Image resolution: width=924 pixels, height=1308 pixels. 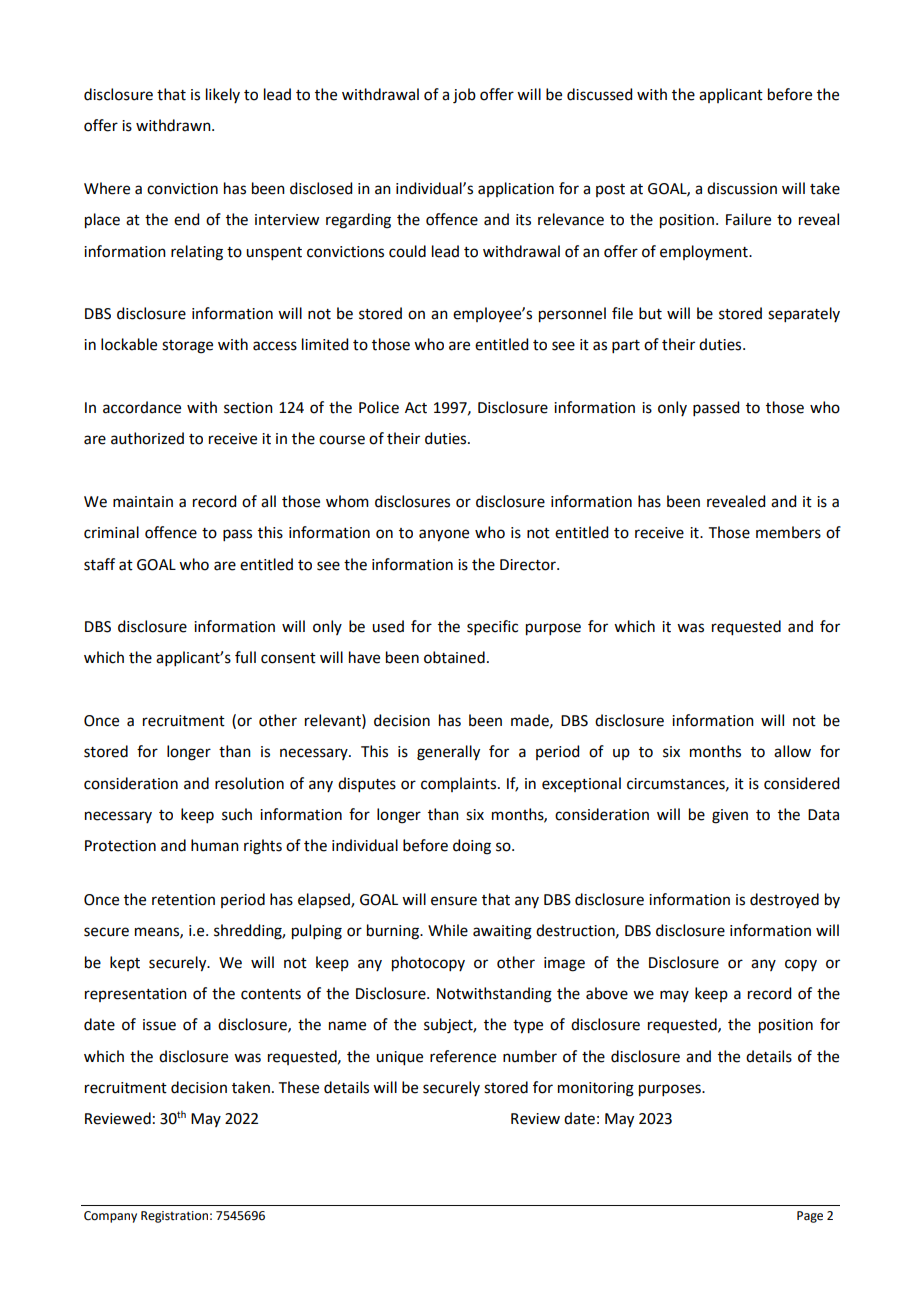 I want to click on full, so click(x=245, y=657).
